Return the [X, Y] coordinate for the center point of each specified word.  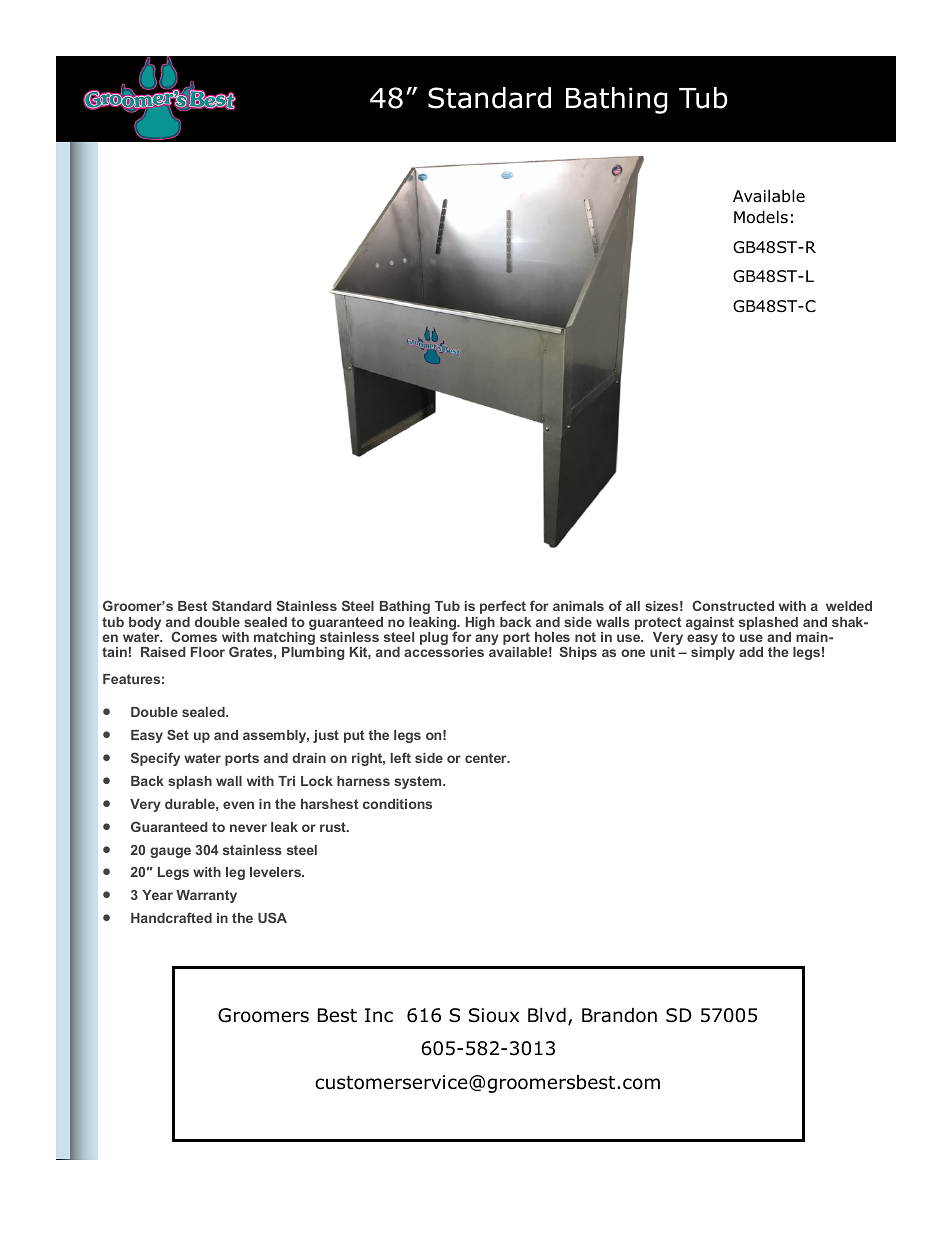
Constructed [733, 605]
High [480, 623]
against [710, 625]
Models [761, 217]
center [487, 758]
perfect [503, 607]
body [145, 625]
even [238, 805]
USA [272, 917]
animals [578, 606]
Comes [194, 636]
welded [849, 606]
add [751, 652]
